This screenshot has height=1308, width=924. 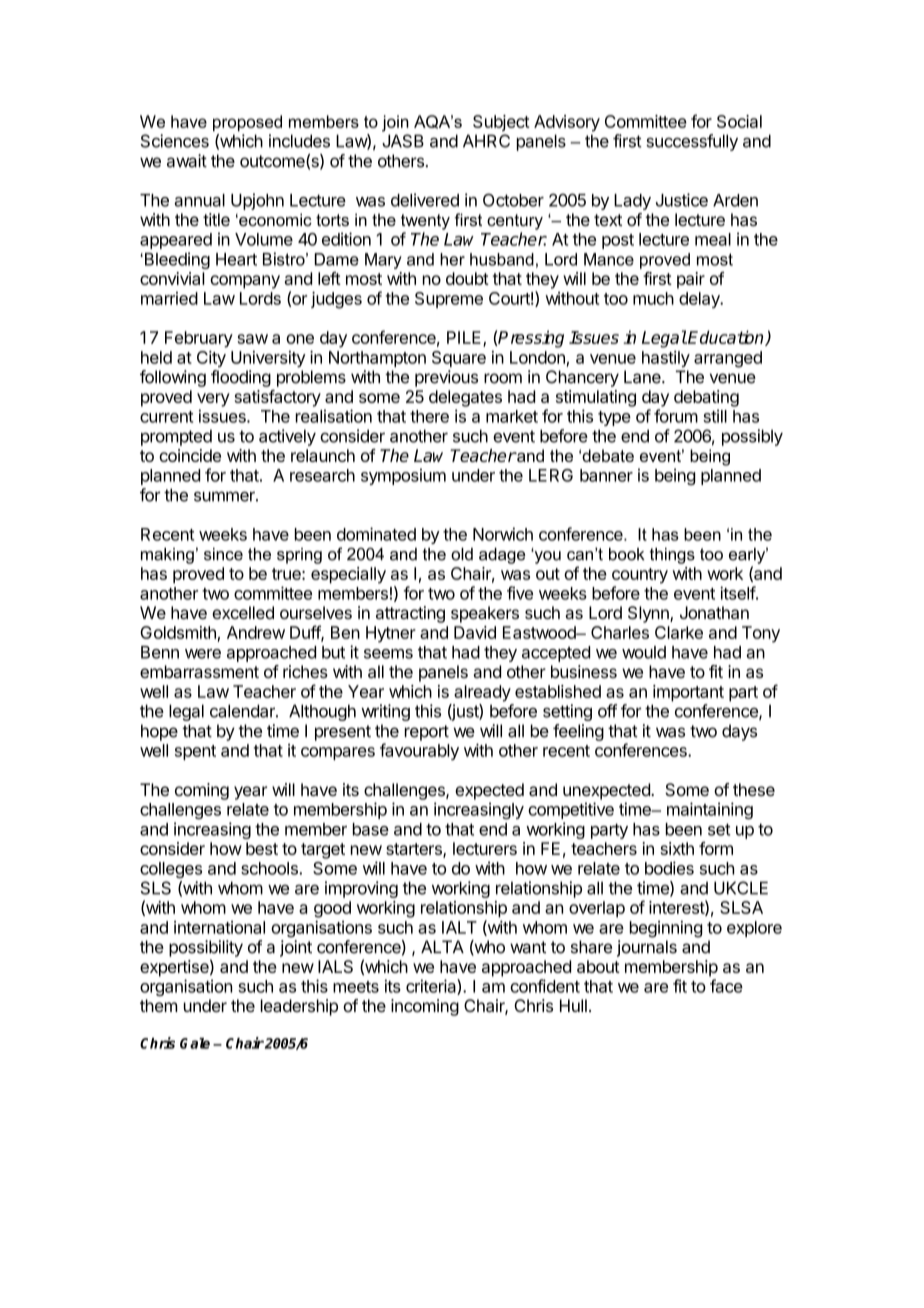 I want to click on there, so click(x=429, y=416).
